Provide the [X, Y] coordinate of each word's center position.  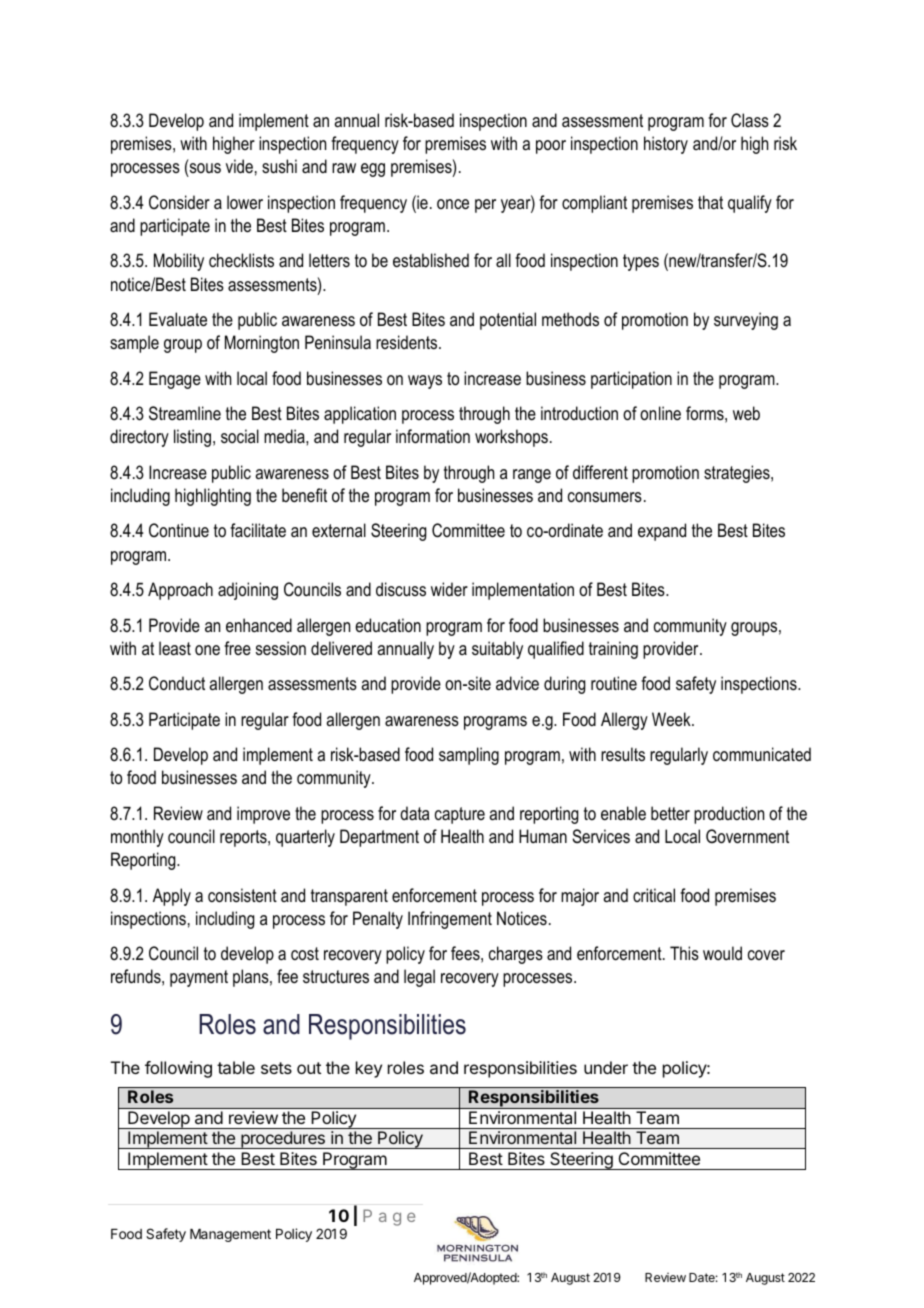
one [207, 650]
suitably [497, 650]
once [453, 204]
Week [672, 719]
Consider [179, 202]
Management [230, 1235]
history [666, 145]
